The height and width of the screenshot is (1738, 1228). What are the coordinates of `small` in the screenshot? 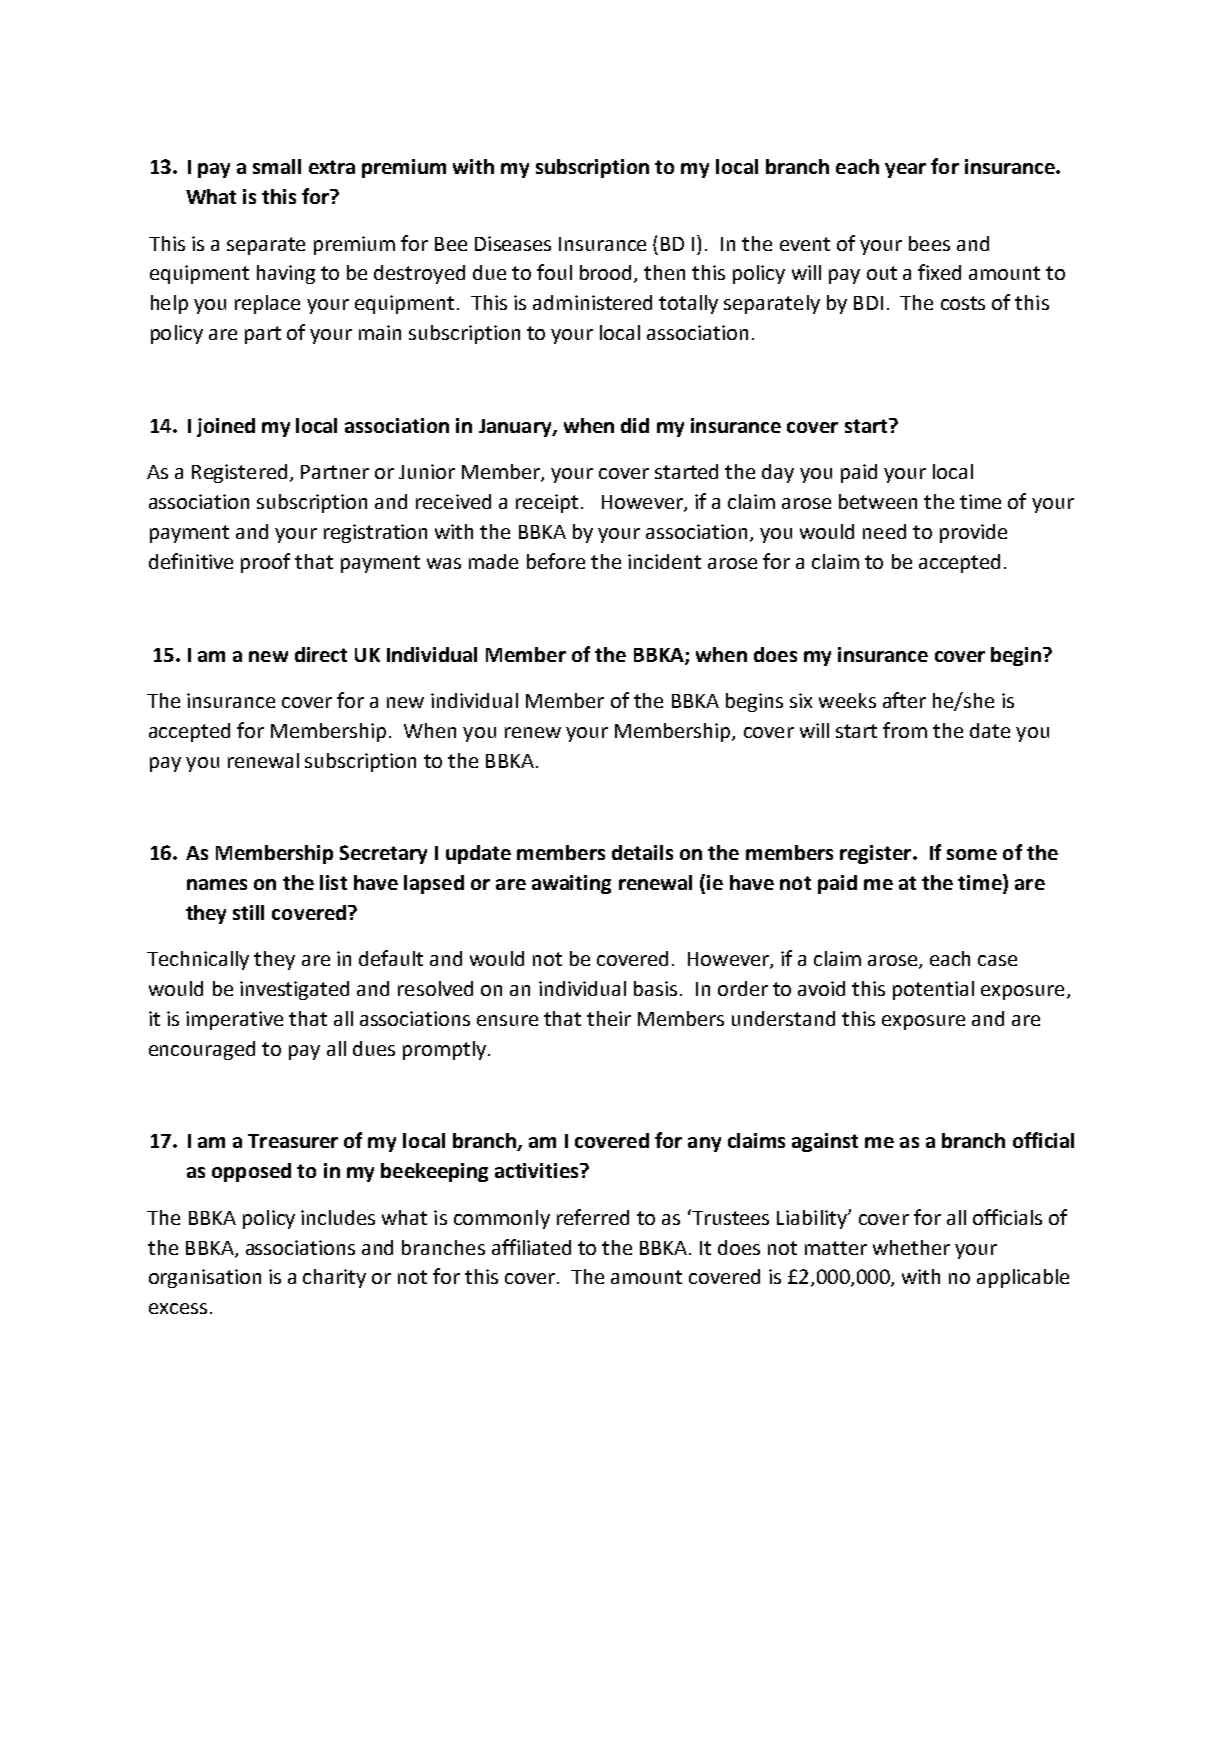 It's located at (277, 166).
